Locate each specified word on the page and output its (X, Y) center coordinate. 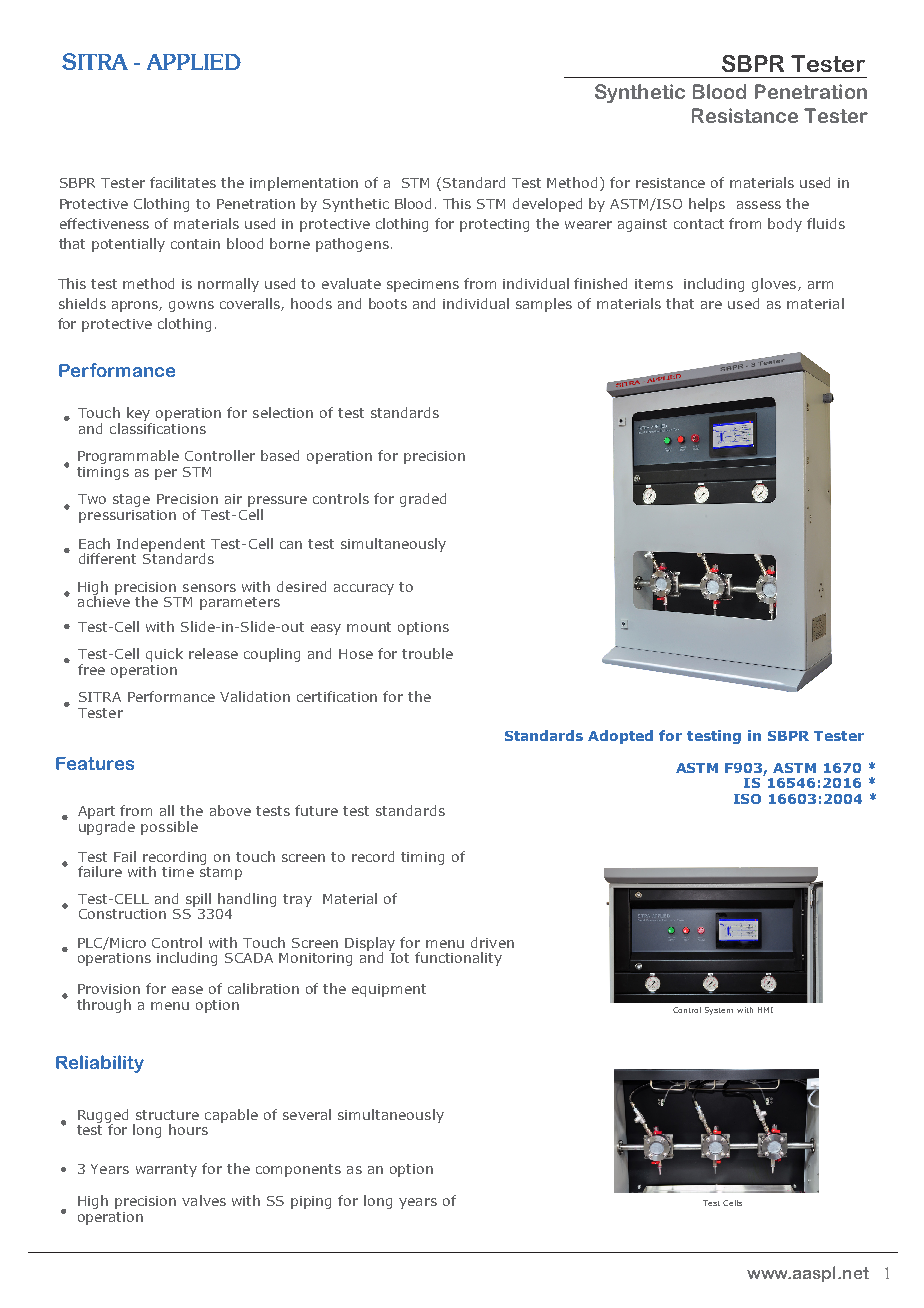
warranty (166, 1170)
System (719, 1011)
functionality (458, 959)
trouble (427, 653)
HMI (765, 1010)
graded (423, 500)
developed (547, 205)
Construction (122, 914)
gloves (774, 285)
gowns (191, 306)
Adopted (620, 737)
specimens (423, 285)
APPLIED (194, 62)
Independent (161, 546)
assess (759, 205)
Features (95, 763)
